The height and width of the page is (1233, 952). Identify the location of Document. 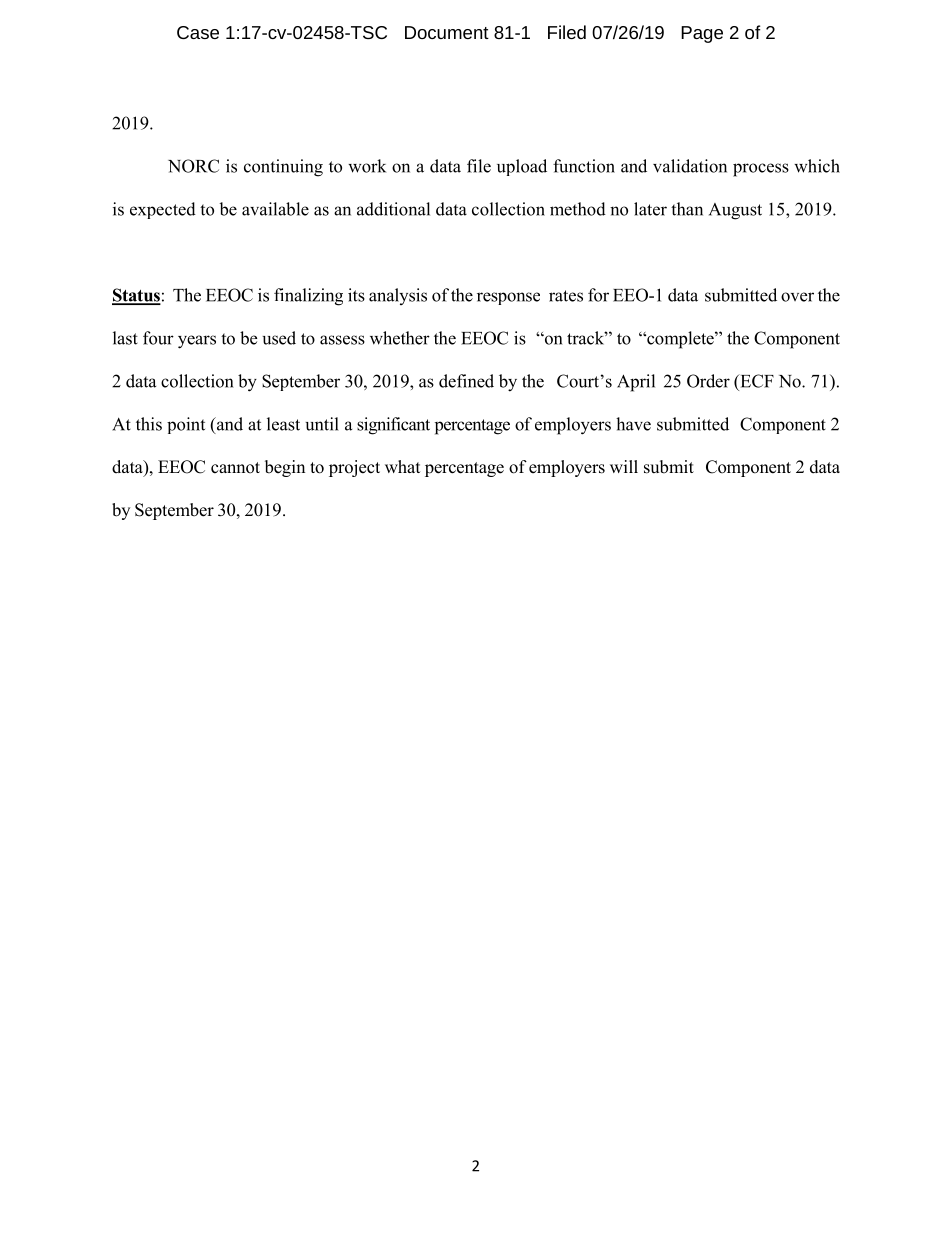
(447, 32).
